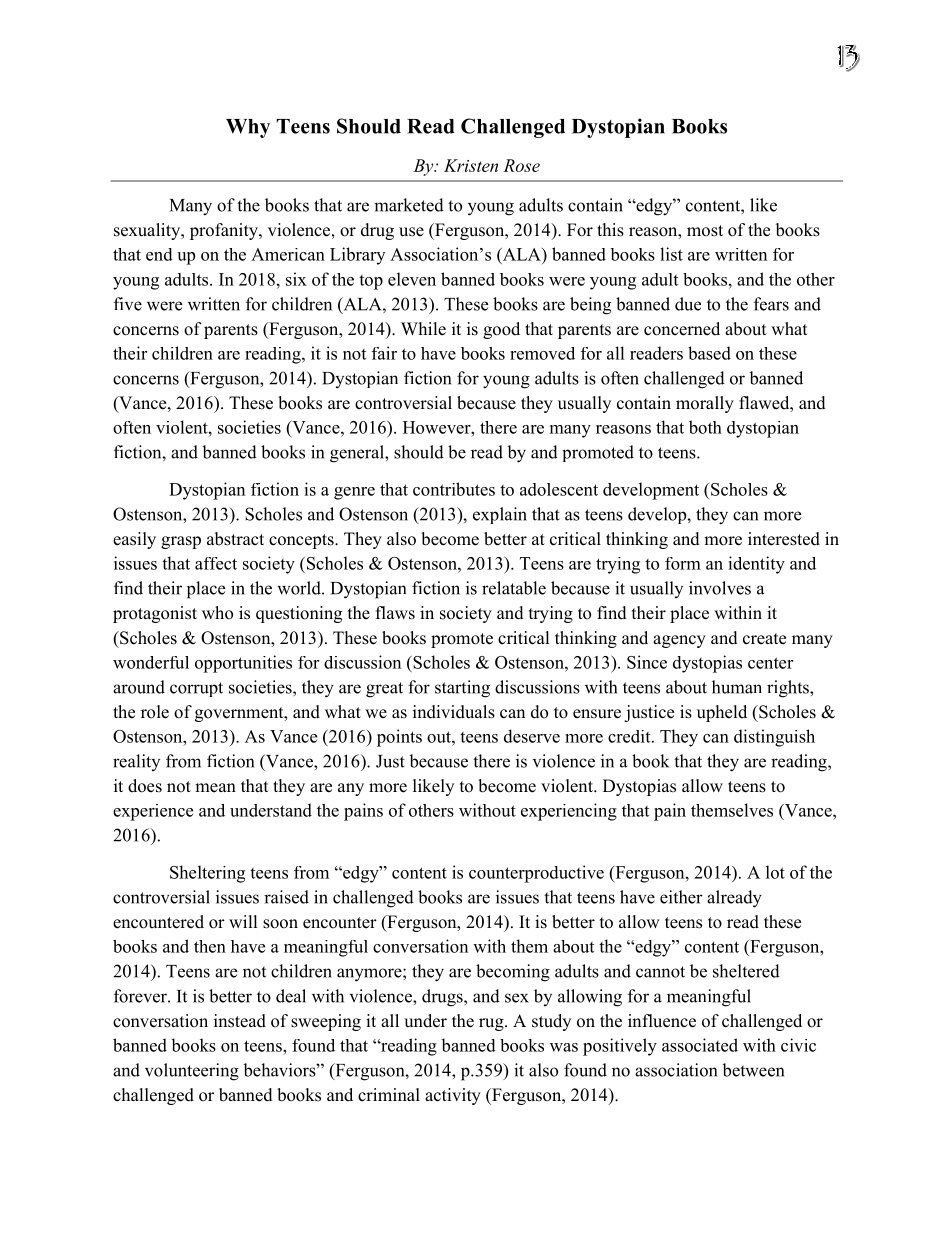  What do you see at coordinates (217, 613) in the image?
I see `who` at bounding box center [217, 613].
